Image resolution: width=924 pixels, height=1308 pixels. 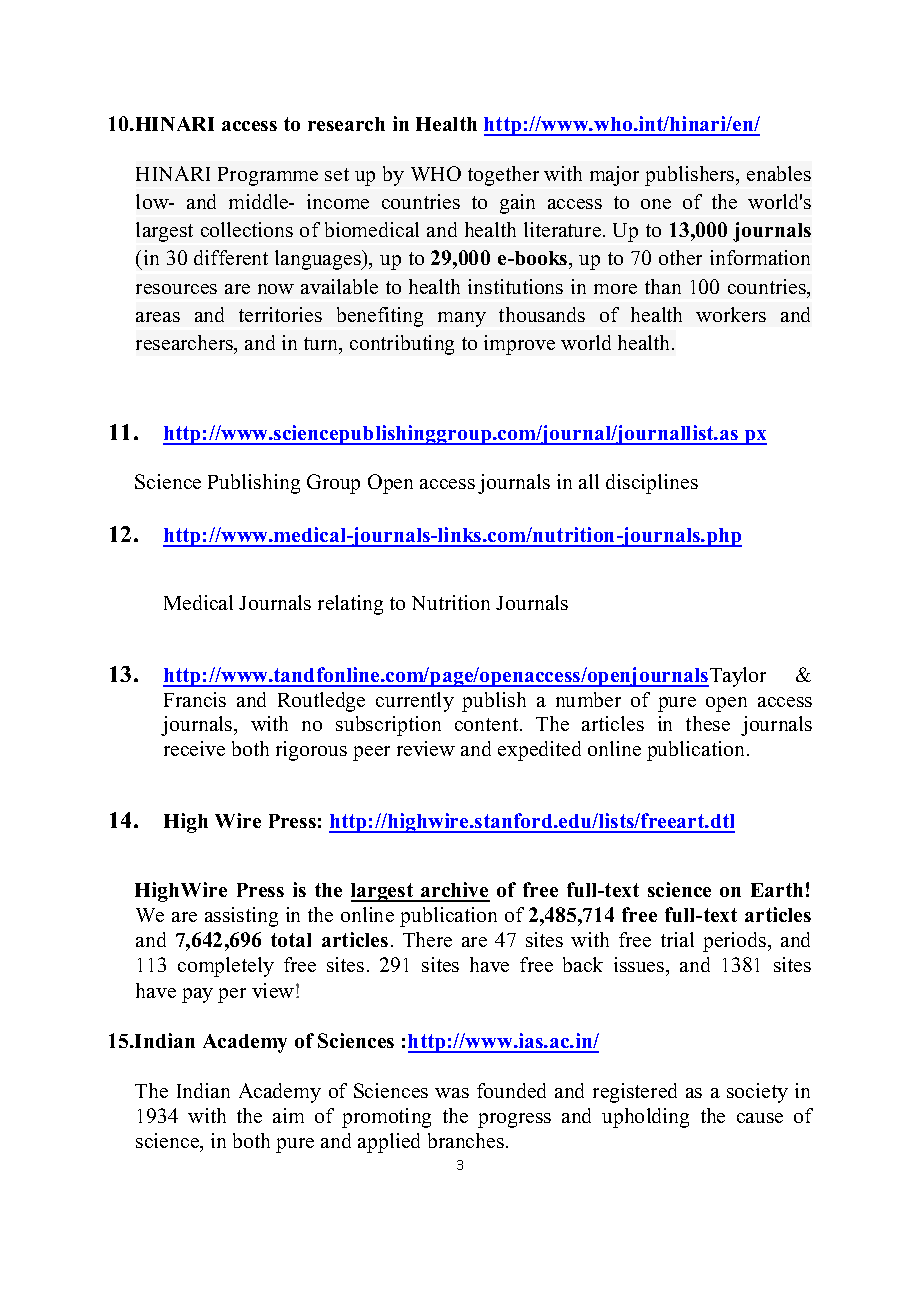 I want to click on workers, so click(x=731, y=314).
